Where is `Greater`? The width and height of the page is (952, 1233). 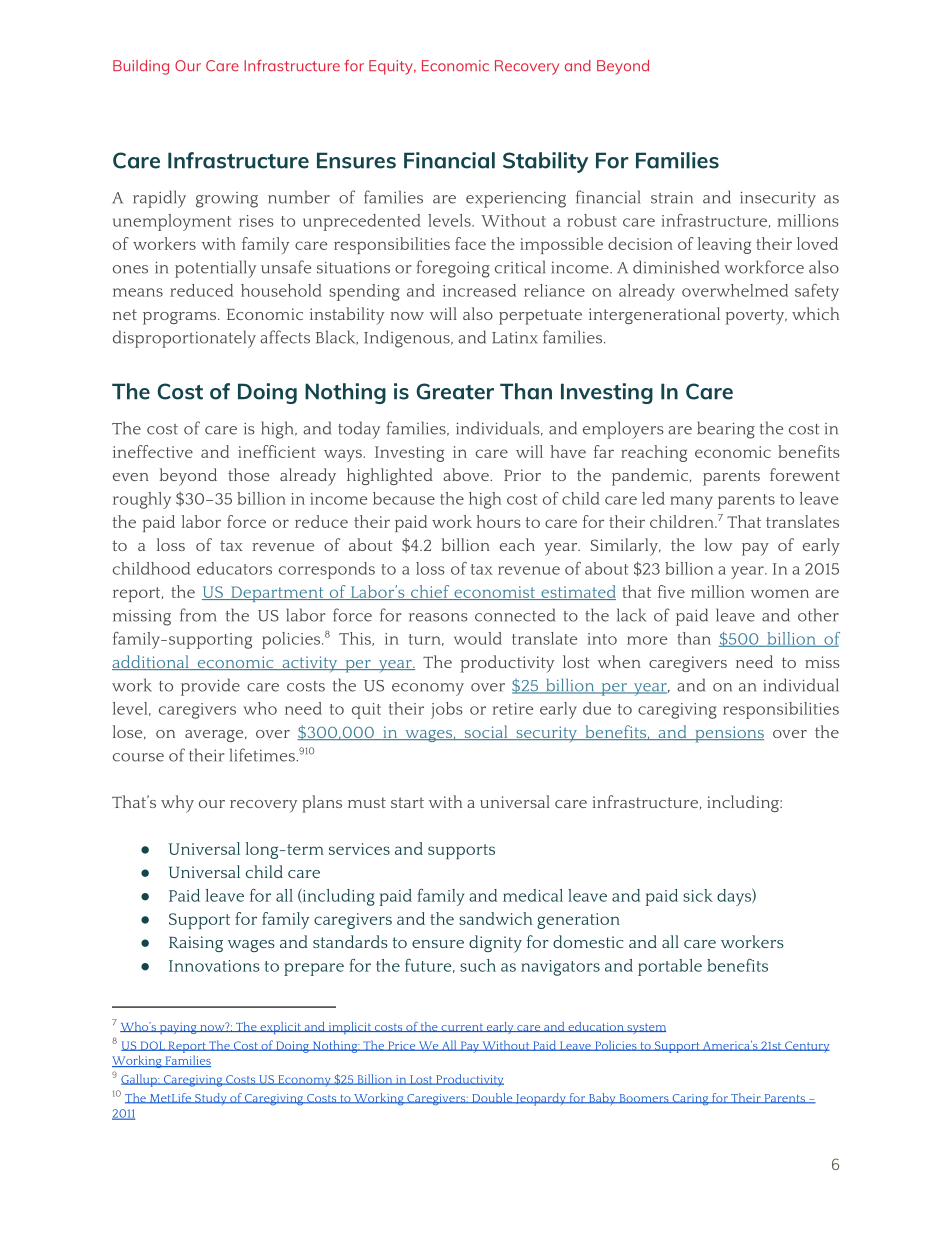
Greater is located at coordinates (455, 391).
